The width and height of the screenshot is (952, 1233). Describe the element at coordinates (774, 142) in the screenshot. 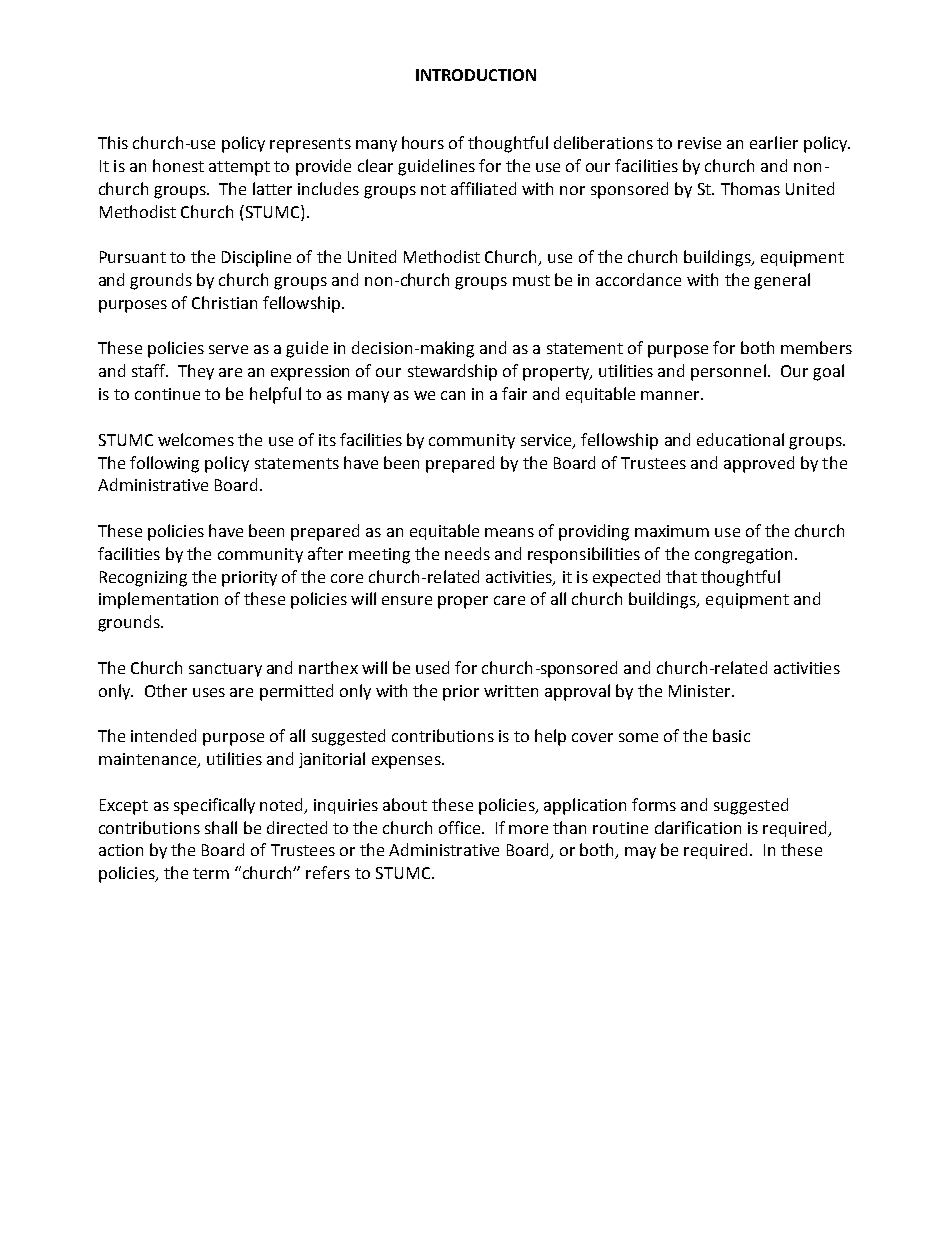

I see `earlier` at that location.
